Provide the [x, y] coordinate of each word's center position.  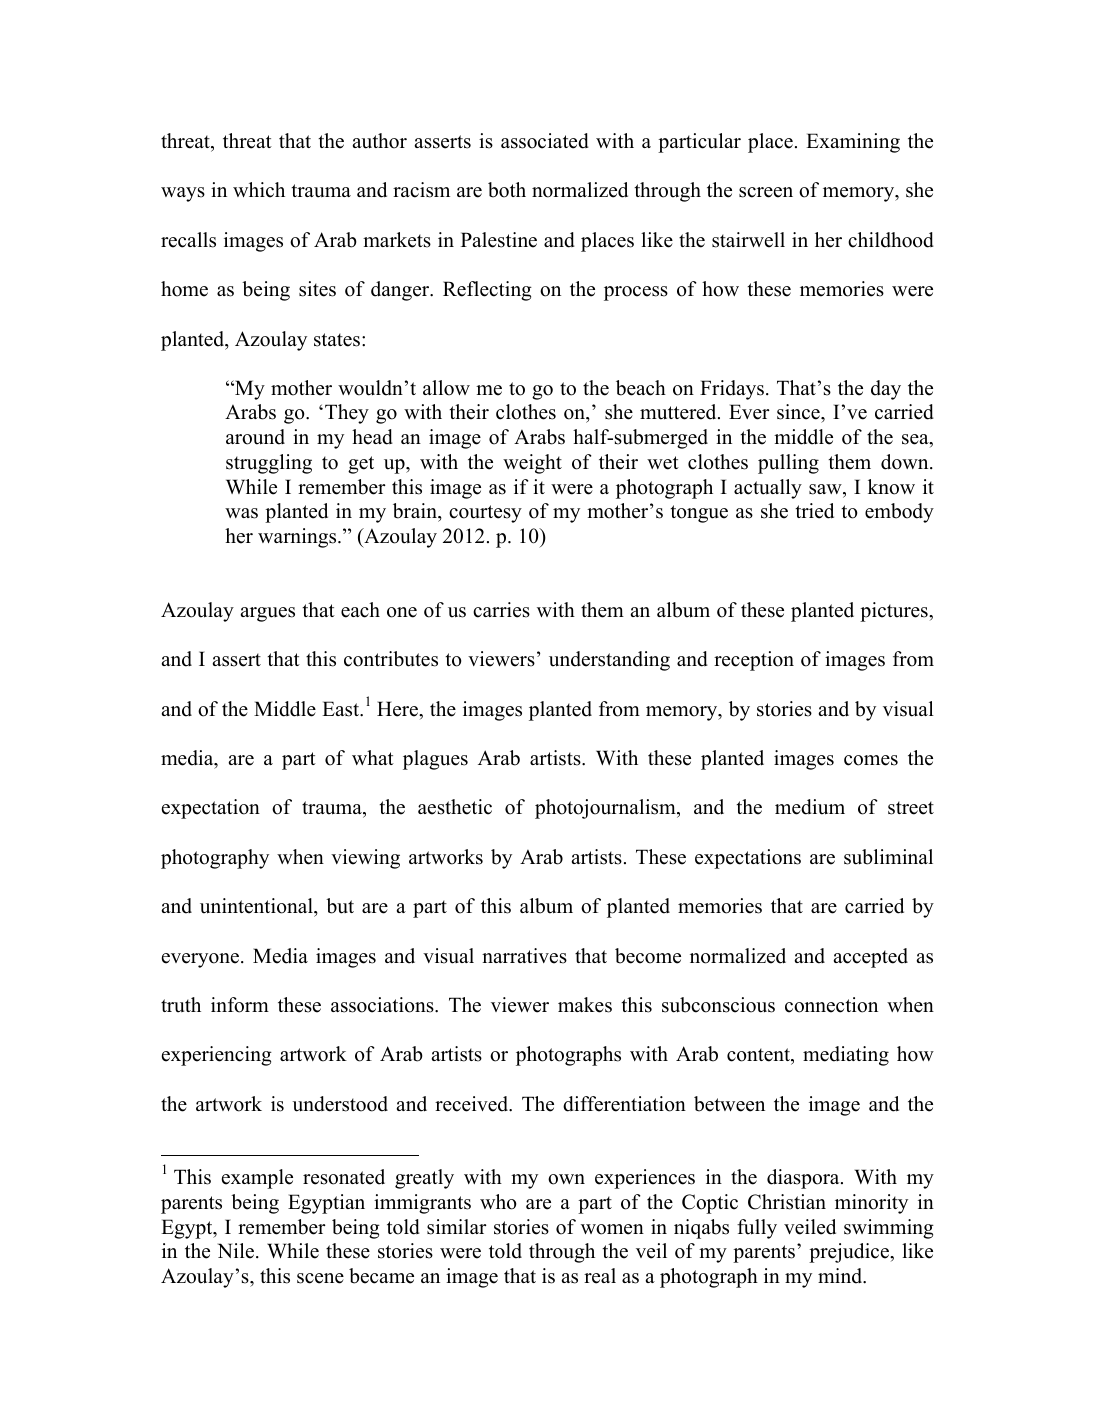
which [259, 190]
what [373, 757]
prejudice [850, 1253]
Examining [853, 143]
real [600, 1276]
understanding [609, 661]
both [507, 190]
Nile [236, 1251]
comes [871, 760]
